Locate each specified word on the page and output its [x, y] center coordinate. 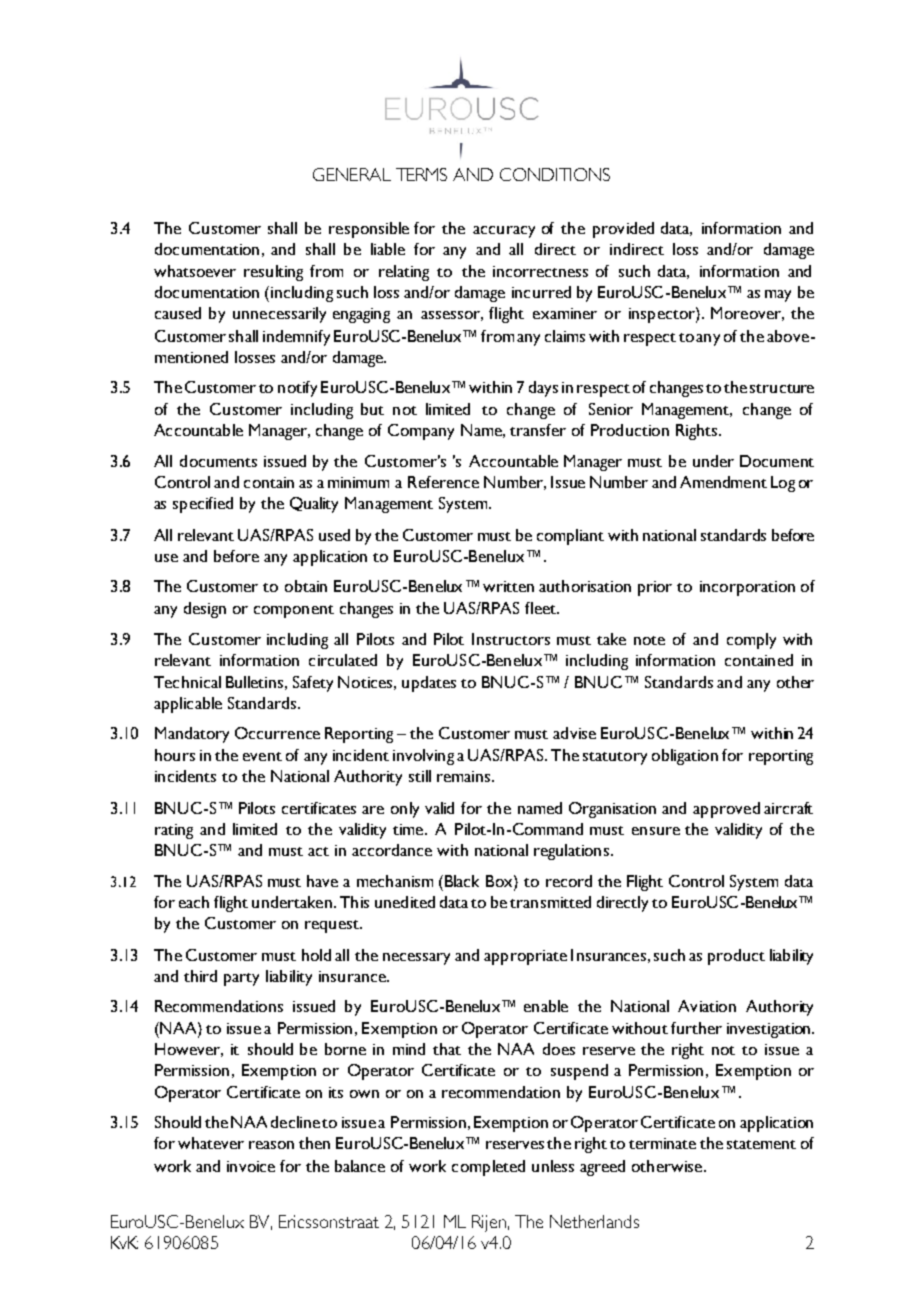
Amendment [723, 482]
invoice [251, 1166]
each [194, 902]
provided [623, 230]
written [508, 586]
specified [203, 505]
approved [726, 810]
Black [460, 881]
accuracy [504, 232]
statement [761, 1144]
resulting [273, 273]
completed [488, 1168]
